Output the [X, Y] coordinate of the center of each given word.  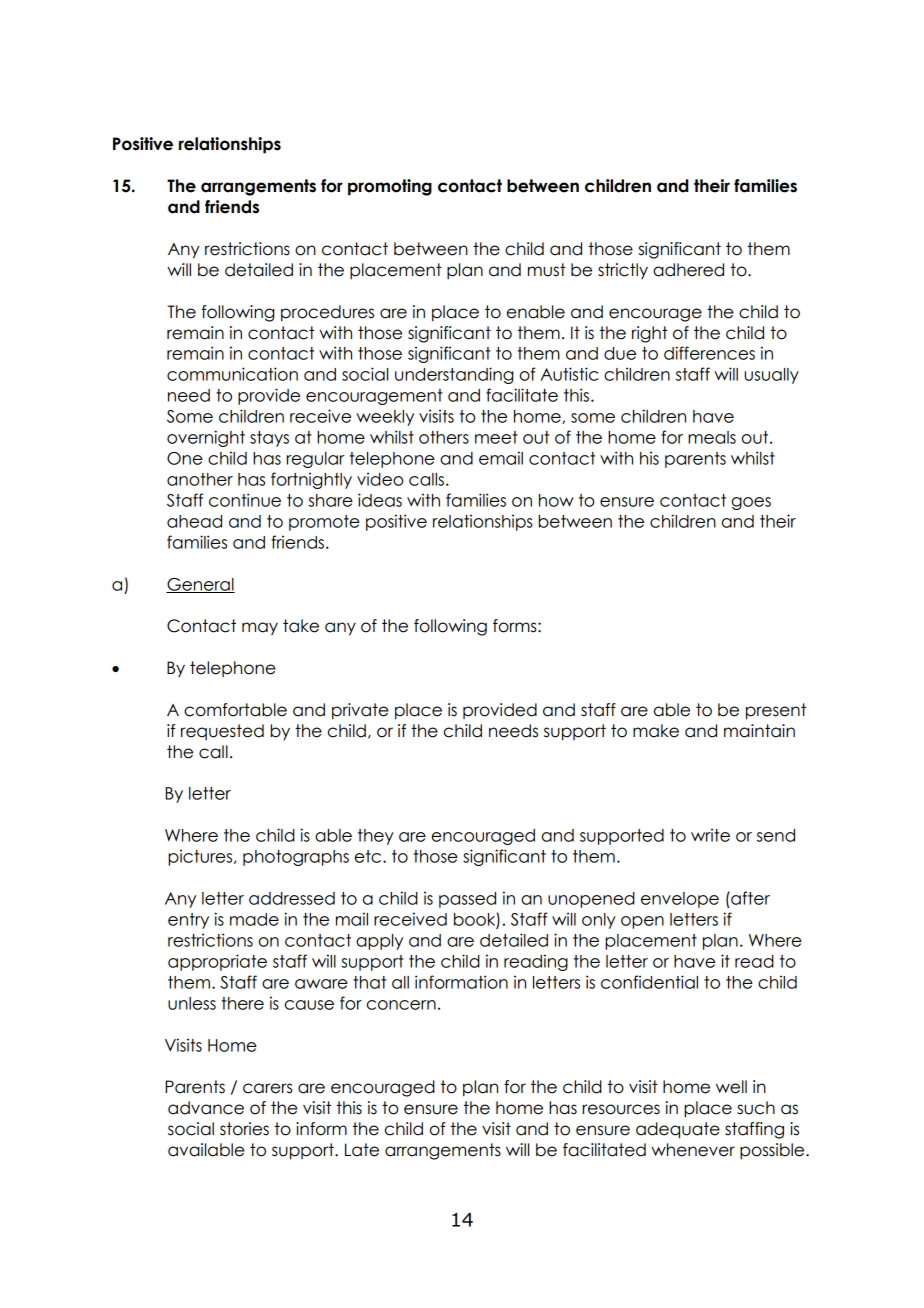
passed [467, 900]
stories [244, 1129]
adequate [678, 1130]
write [710, 835]
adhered [688, 270]
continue [245, 500]
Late [362, 1150]
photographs [296, 858]
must [547, 270]
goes [751, 503]
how [556, 500]
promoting [390, 187]
